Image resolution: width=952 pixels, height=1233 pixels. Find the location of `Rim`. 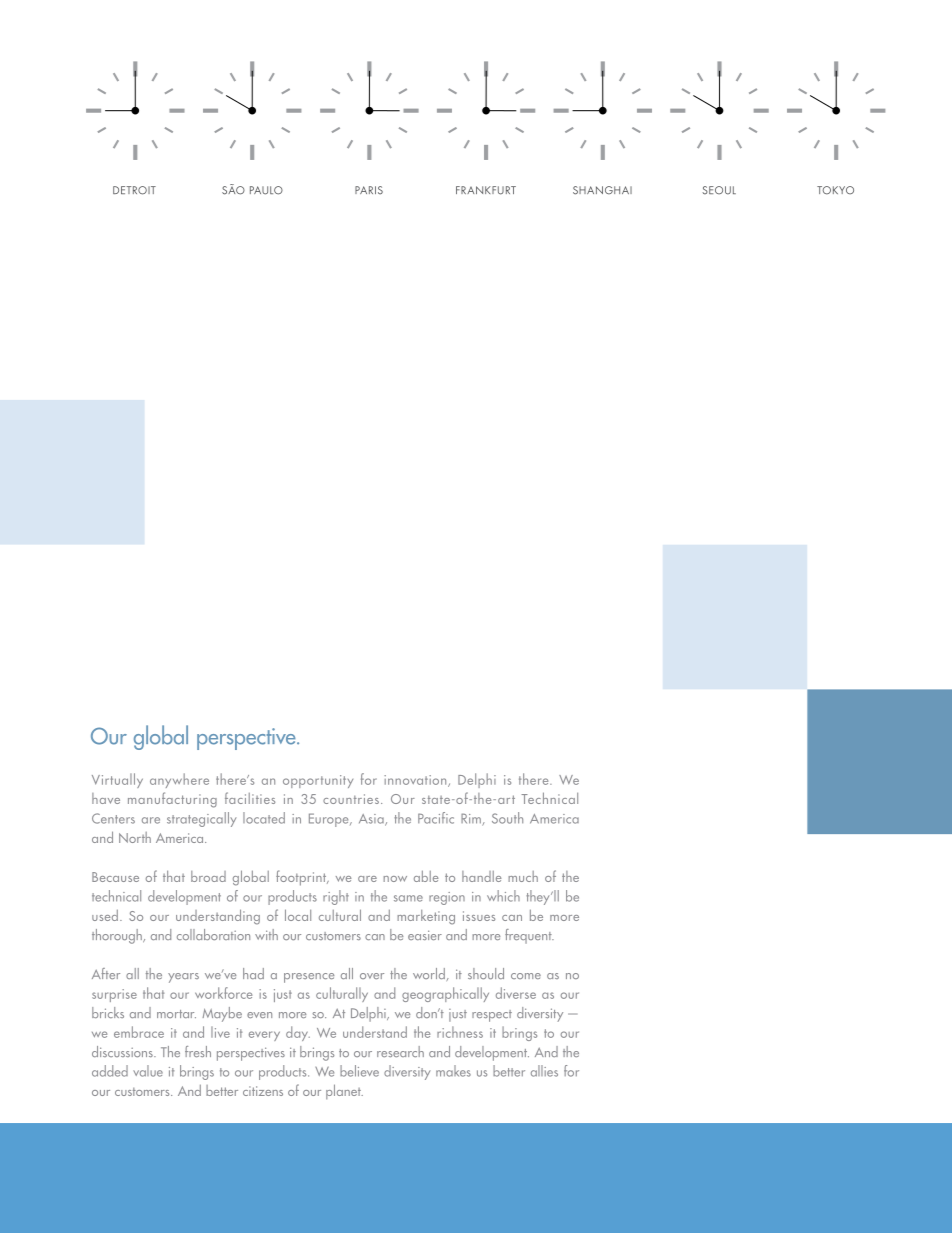

Rim is located at coordinates (472, 819).
